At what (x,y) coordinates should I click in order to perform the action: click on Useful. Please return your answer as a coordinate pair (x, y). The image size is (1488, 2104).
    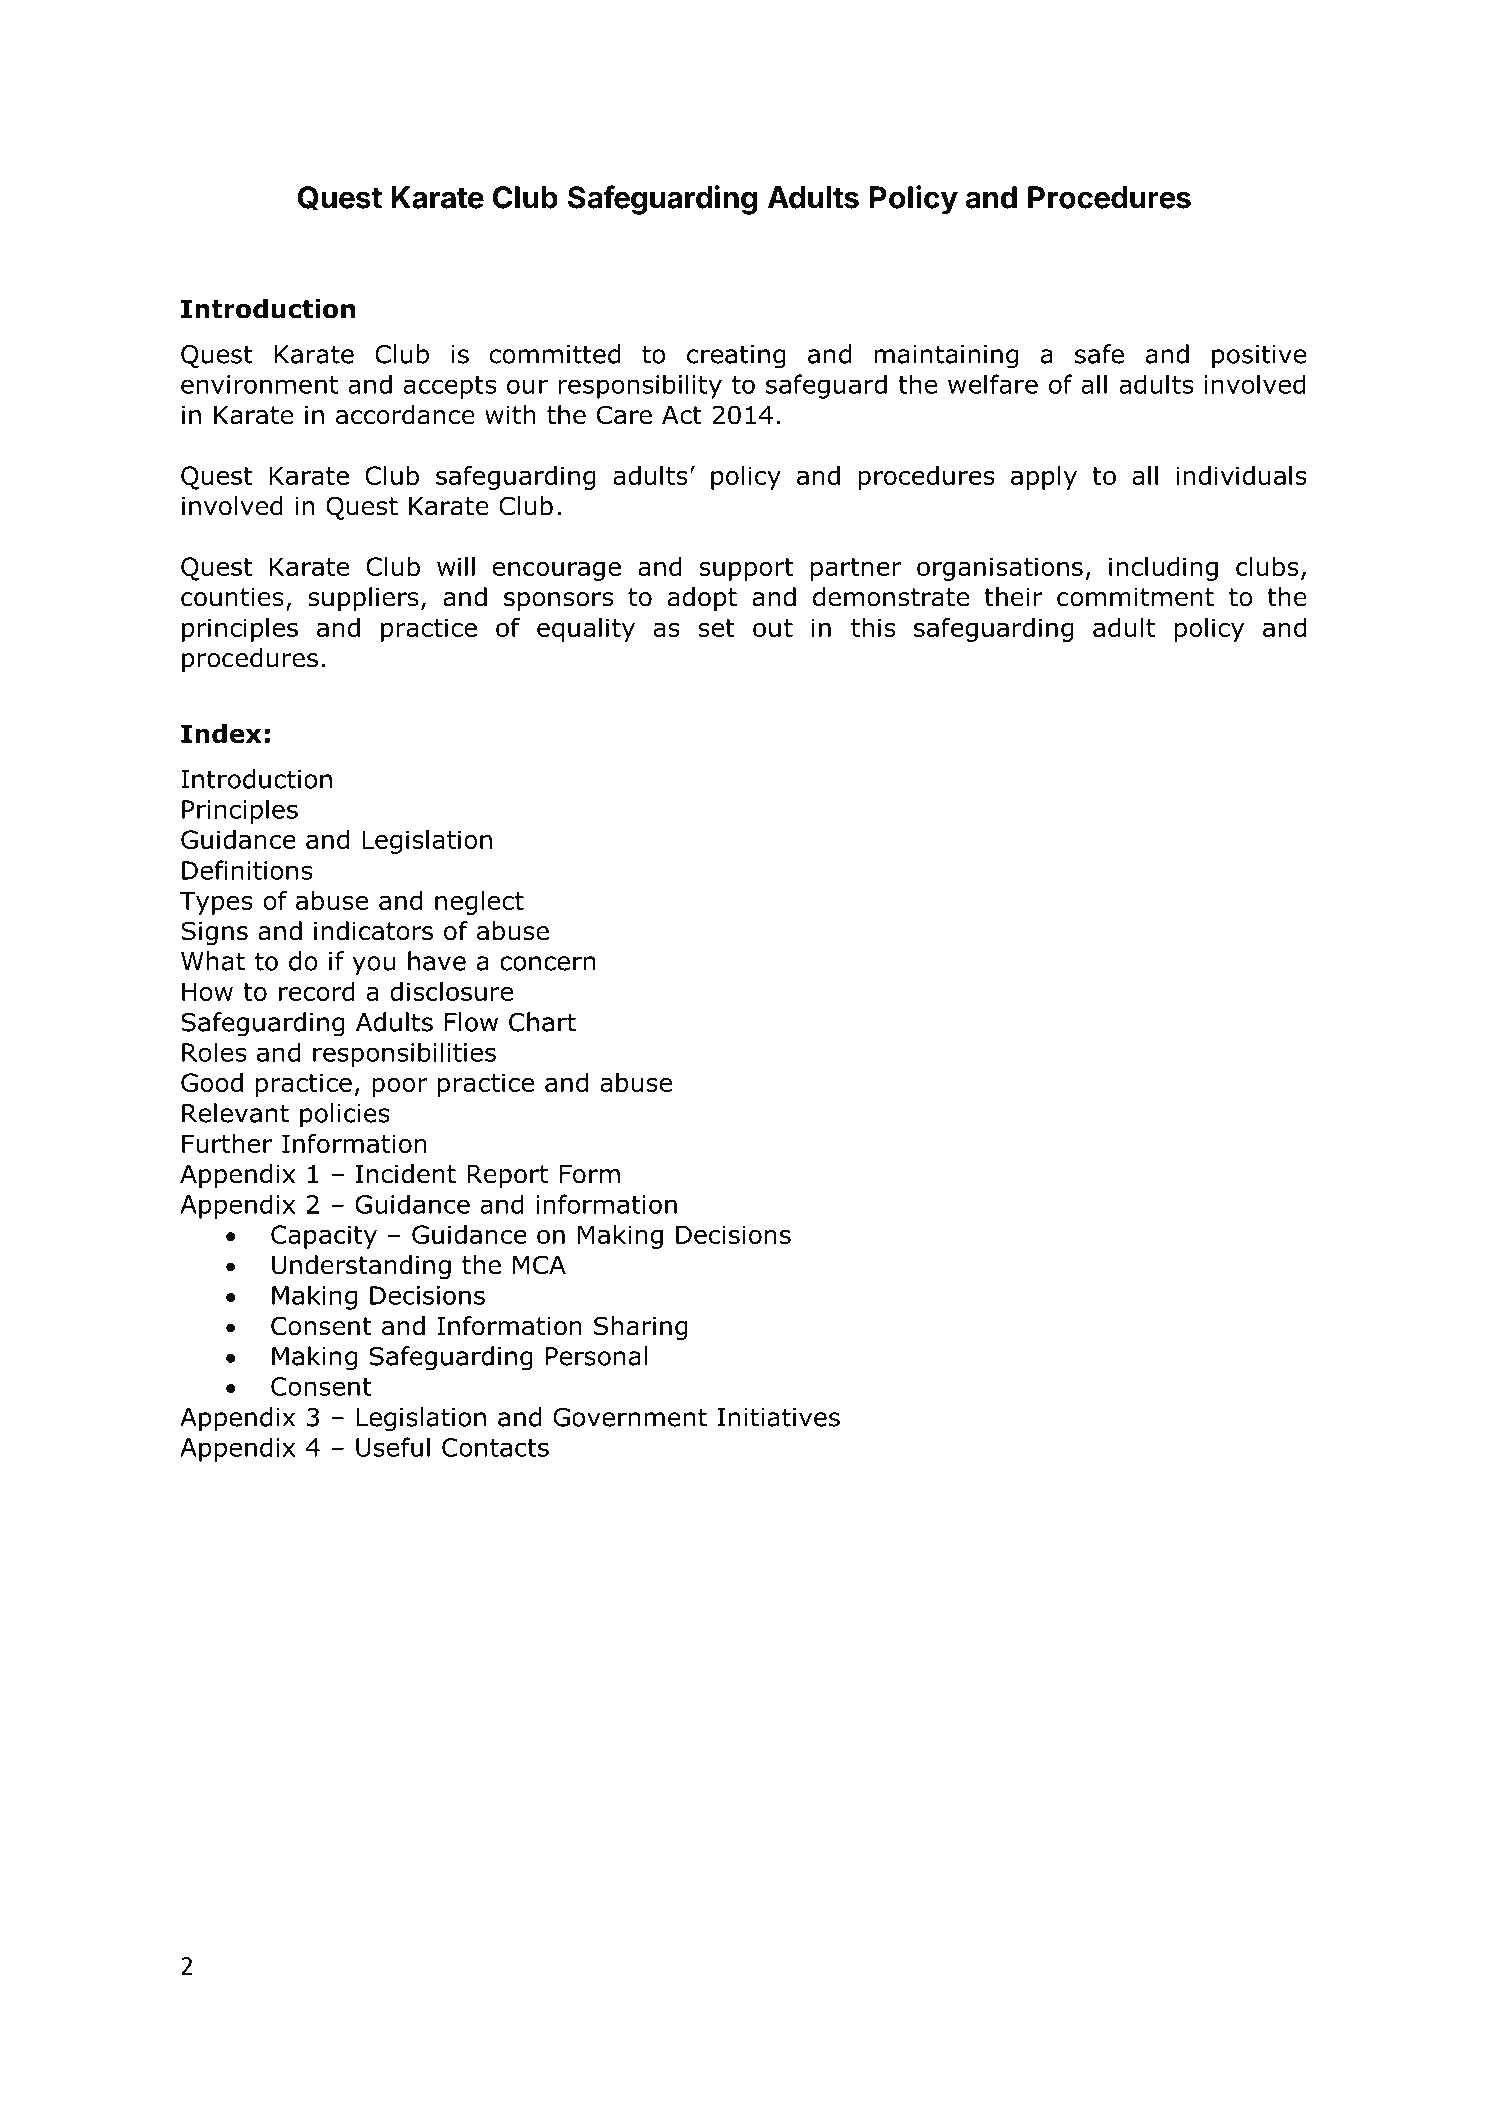
    Looking at the image, I should click on (393, 1447).
